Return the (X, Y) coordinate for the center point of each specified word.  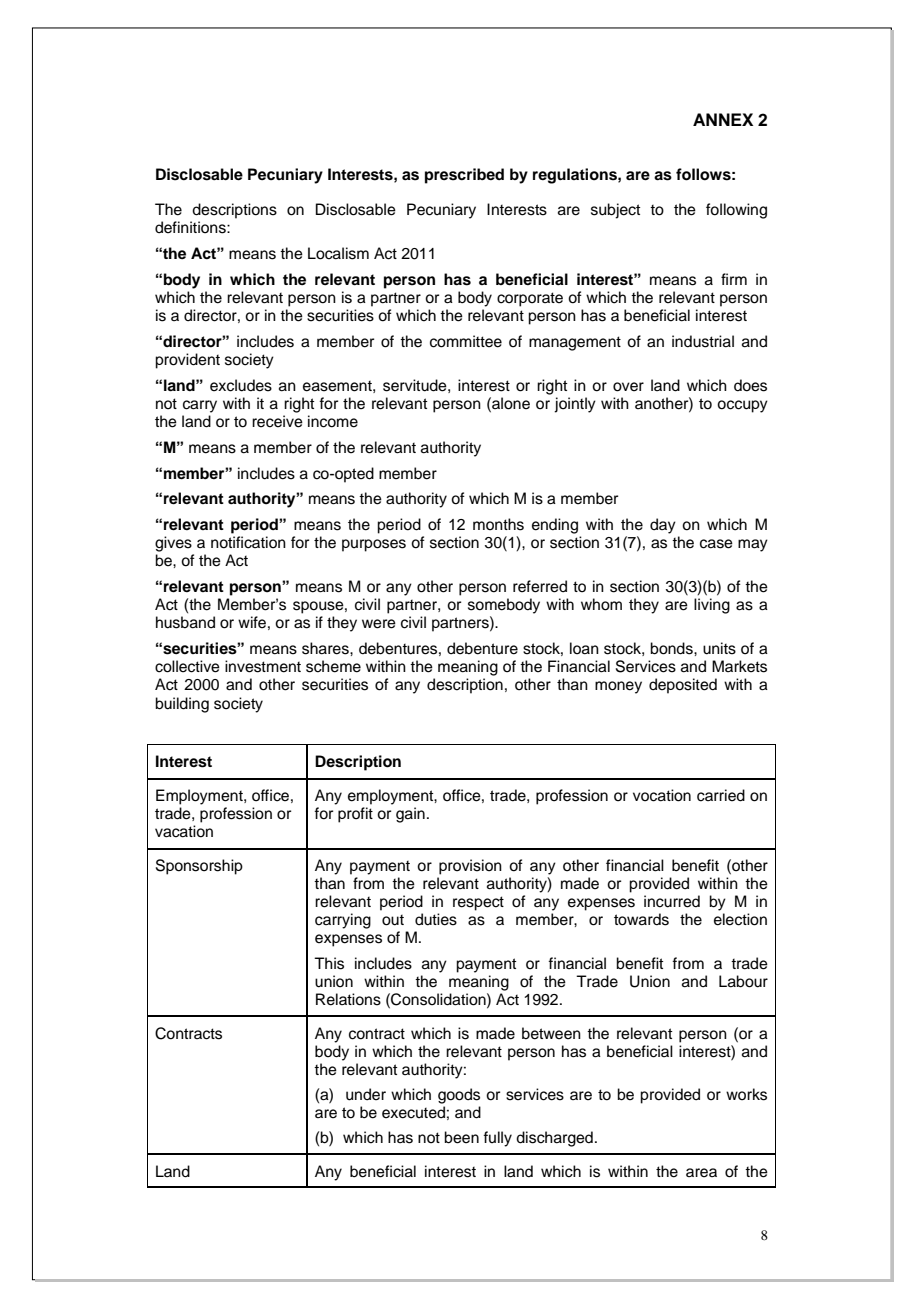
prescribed (464, 176)
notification (248, 542)
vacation (184, 831)
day (663, 526)
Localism (338, 253)
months (498, 524)
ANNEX (723, 119)
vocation (662, 795)
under (366, 1094)
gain (410, 815)
